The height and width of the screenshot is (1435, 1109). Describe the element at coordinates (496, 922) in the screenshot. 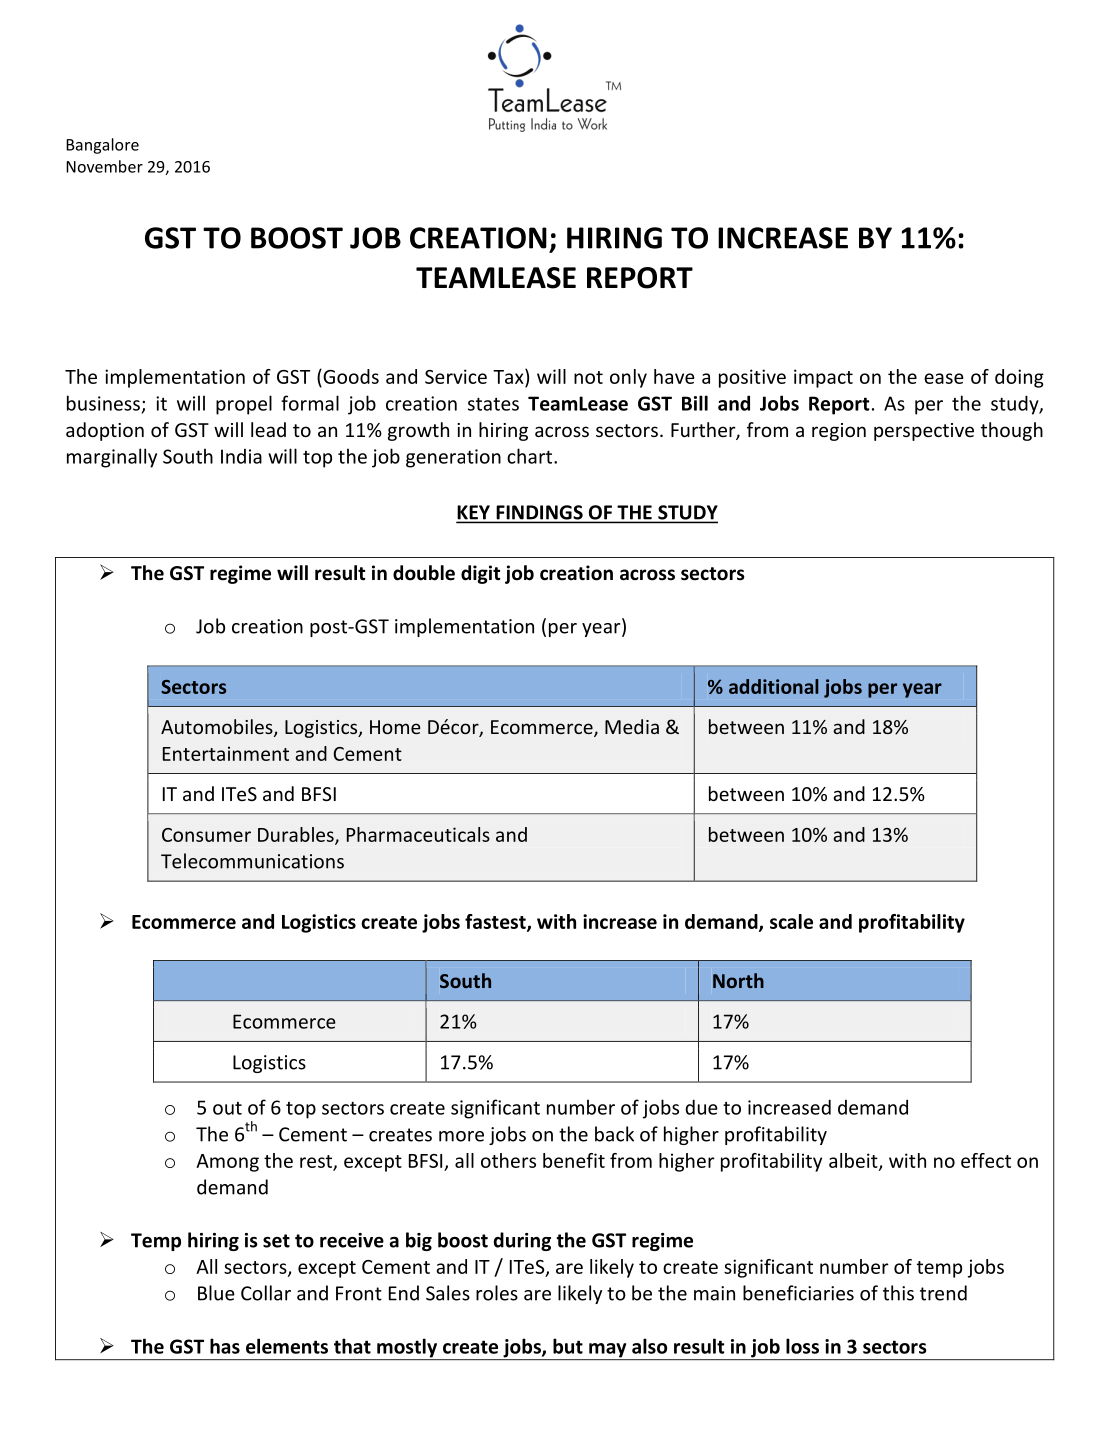

I see `fastest` at that location.
